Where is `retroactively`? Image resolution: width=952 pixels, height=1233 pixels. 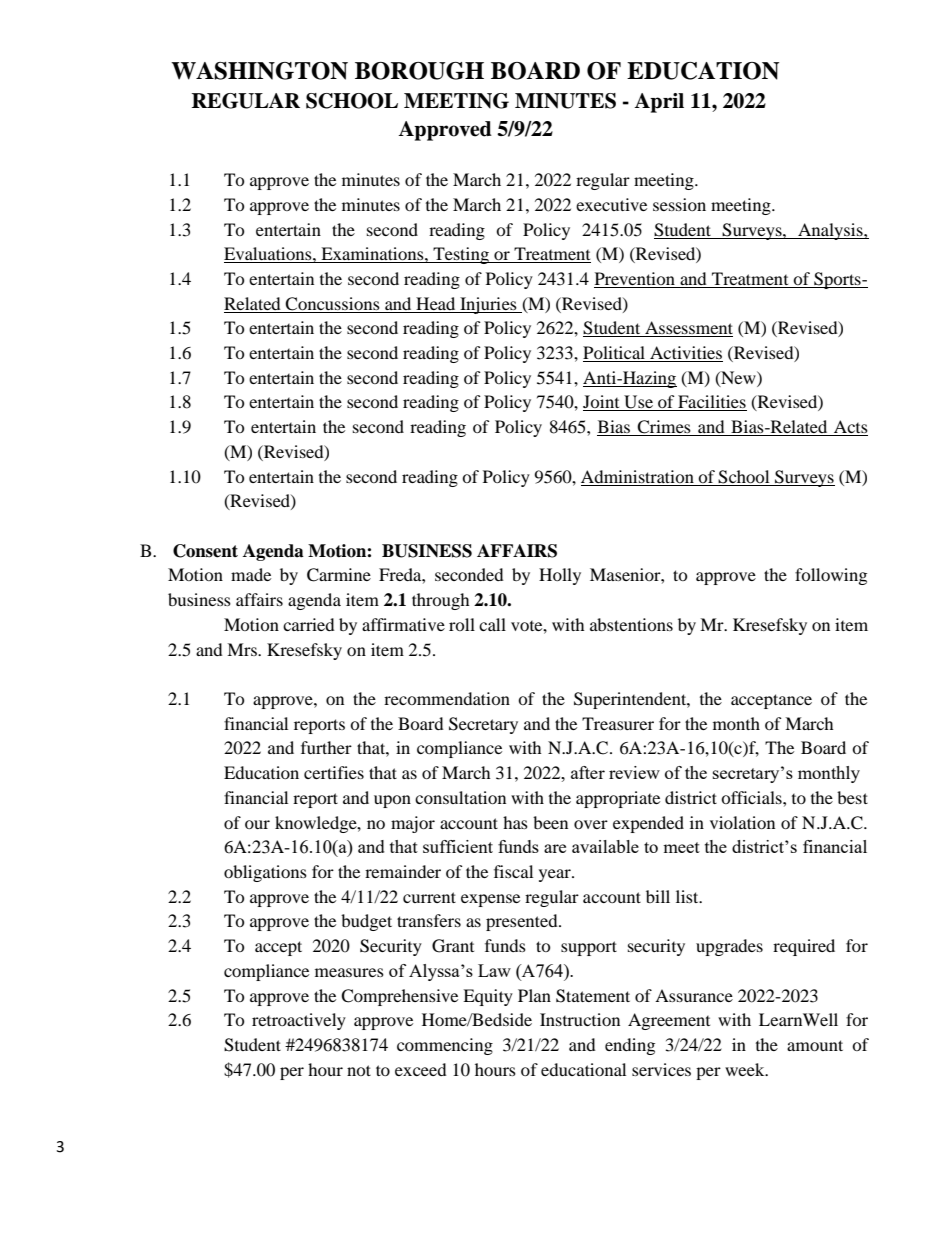
retroactively is located at coordinates (299, 1021).
